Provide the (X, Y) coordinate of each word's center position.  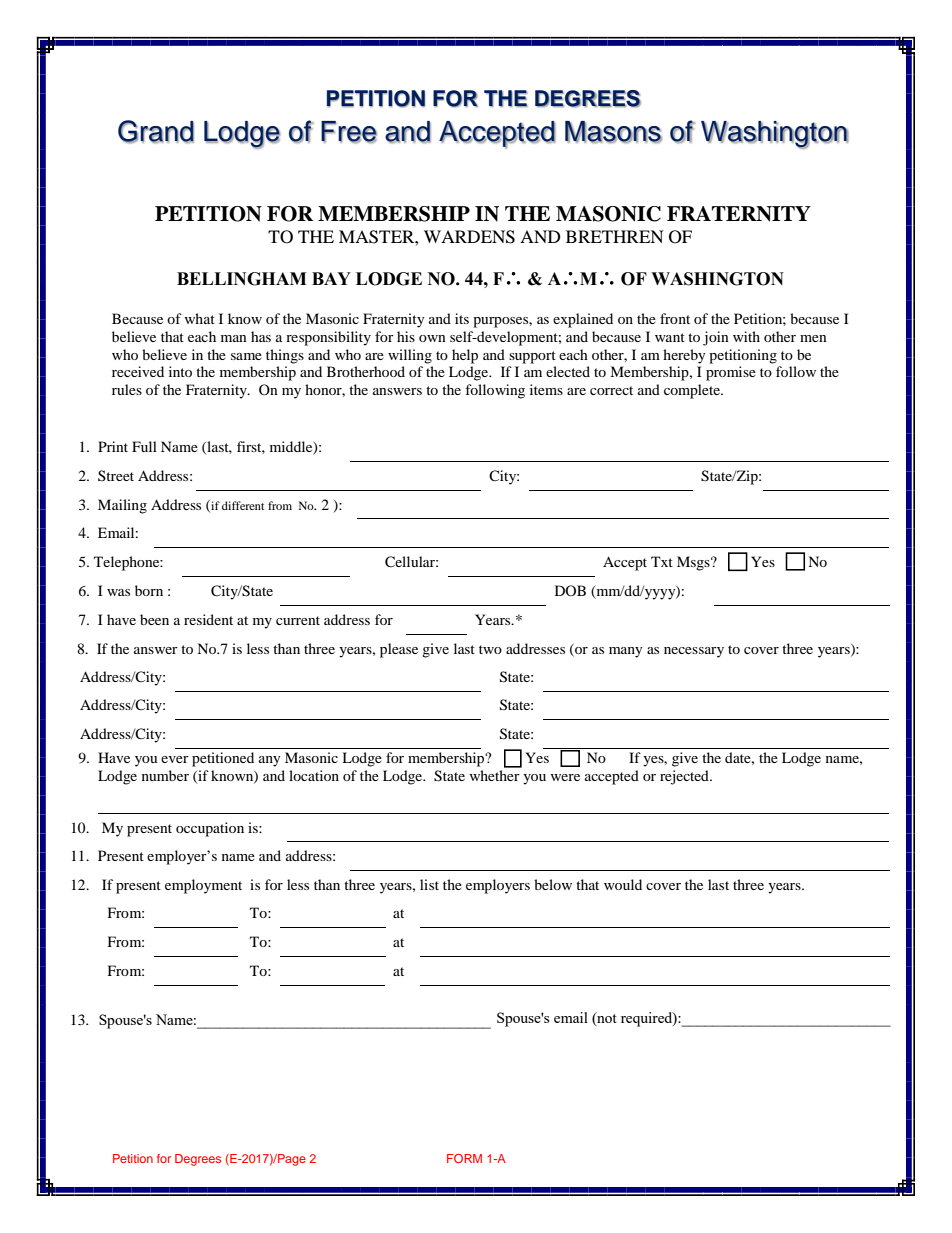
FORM (464, 1158)
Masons (613, 132)
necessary (694, 652)
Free (349, 132)
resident (208, 619)
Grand (156, 131)
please (399, 650)
